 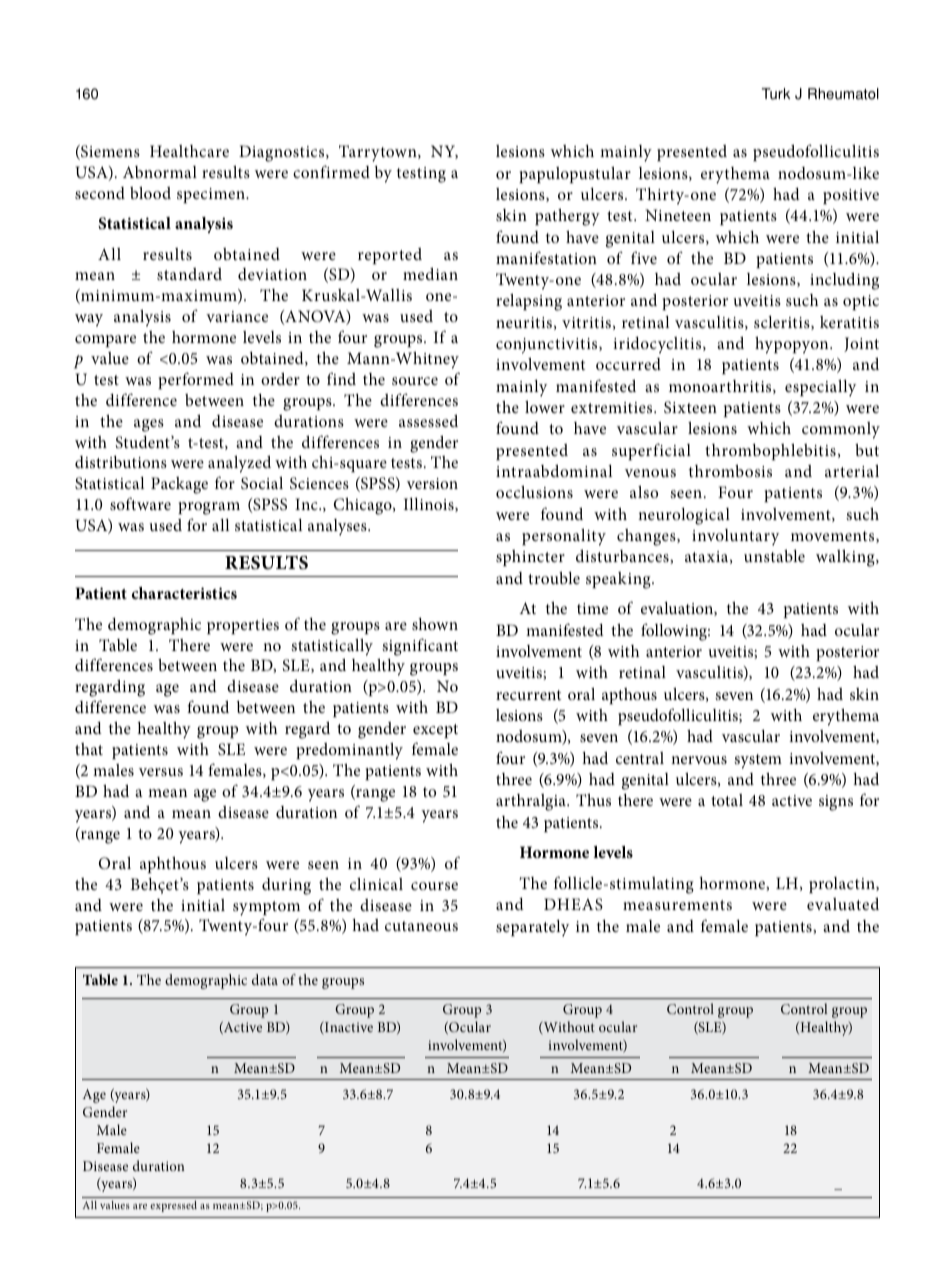 What do you see at coordinates (843, 903) in the document?
I see `evaluated` at bounding box center [843, 903].
